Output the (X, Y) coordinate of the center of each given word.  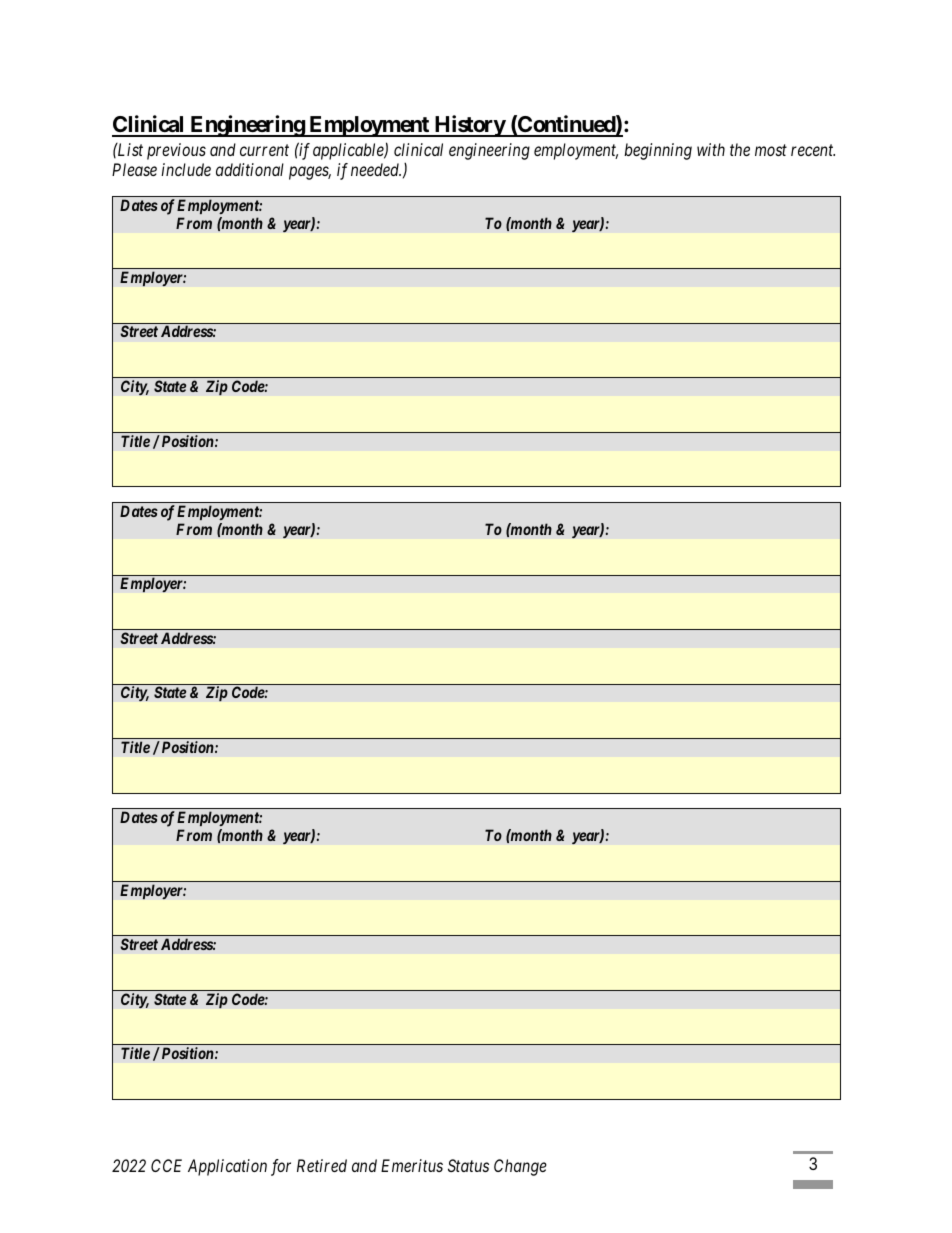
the (740, 149)
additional (250, 169)
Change (520, 1167)
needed (376, 169)
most (771, 150)
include (186, 169)
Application (227, 1167)
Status (468, 1165)
